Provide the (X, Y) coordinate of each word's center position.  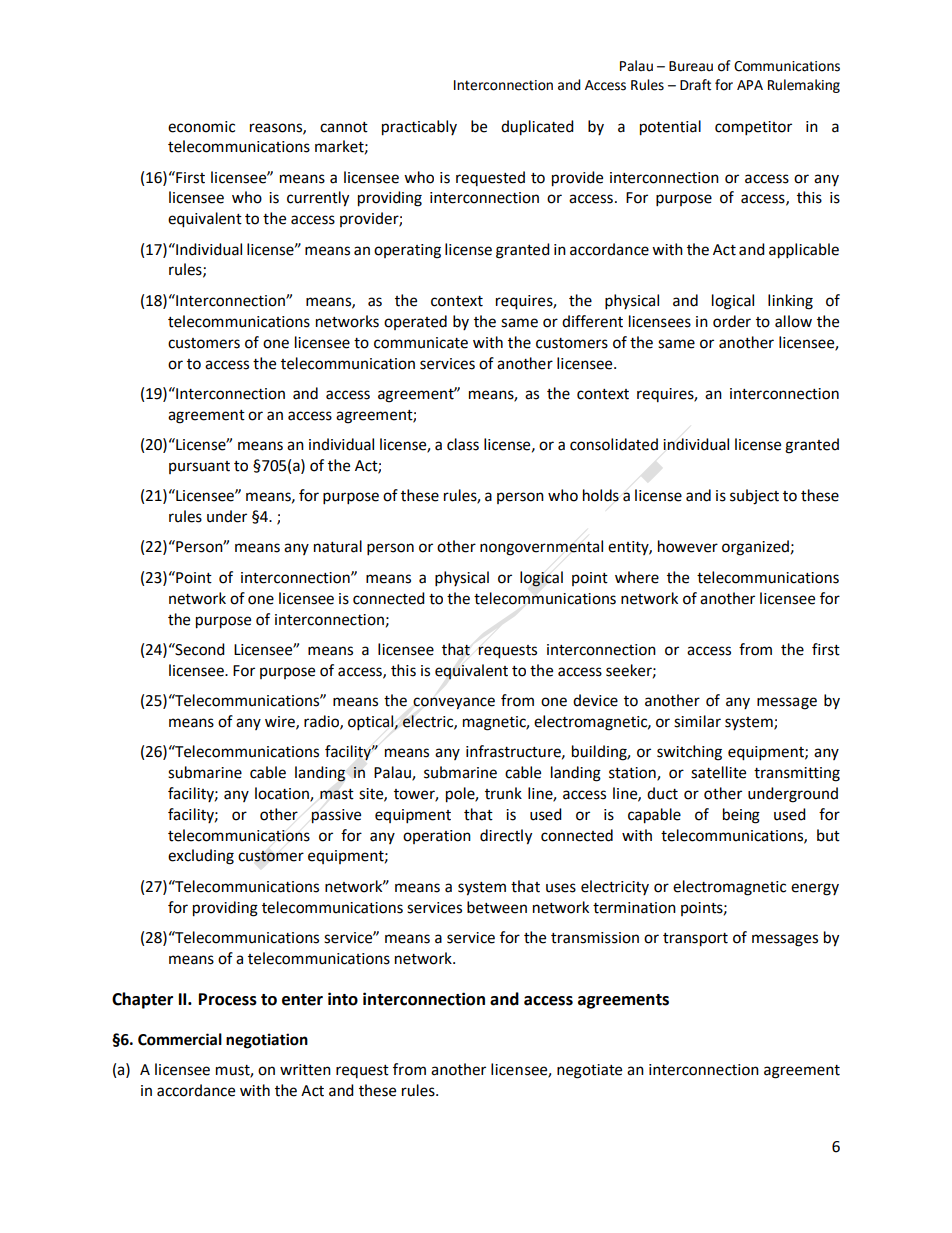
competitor (753, 128)
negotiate (589, 1071)
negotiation (267, 1041)
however (688, 546)
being (741, 816)
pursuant (199, 467)
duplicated (537, 128)
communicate (421, 343)
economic (201, 127)
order (732, 321)
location (283, 794)
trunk (503, 793)
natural (338, 546)
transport (695, 940)
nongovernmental (541, 548)
